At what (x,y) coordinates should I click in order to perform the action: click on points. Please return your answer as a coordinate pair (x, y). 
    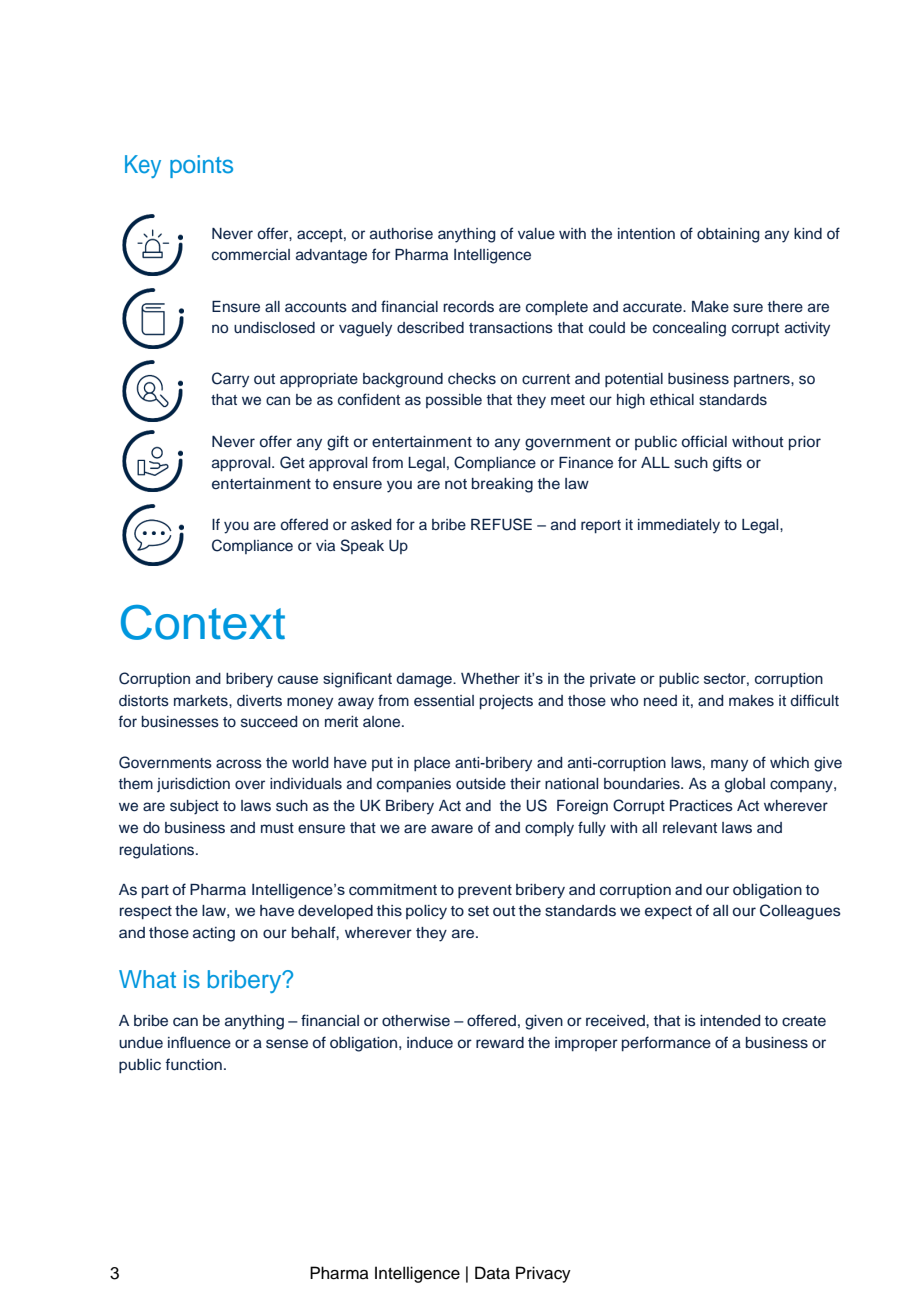
    Looking at the image, I should click on (201, 166).
